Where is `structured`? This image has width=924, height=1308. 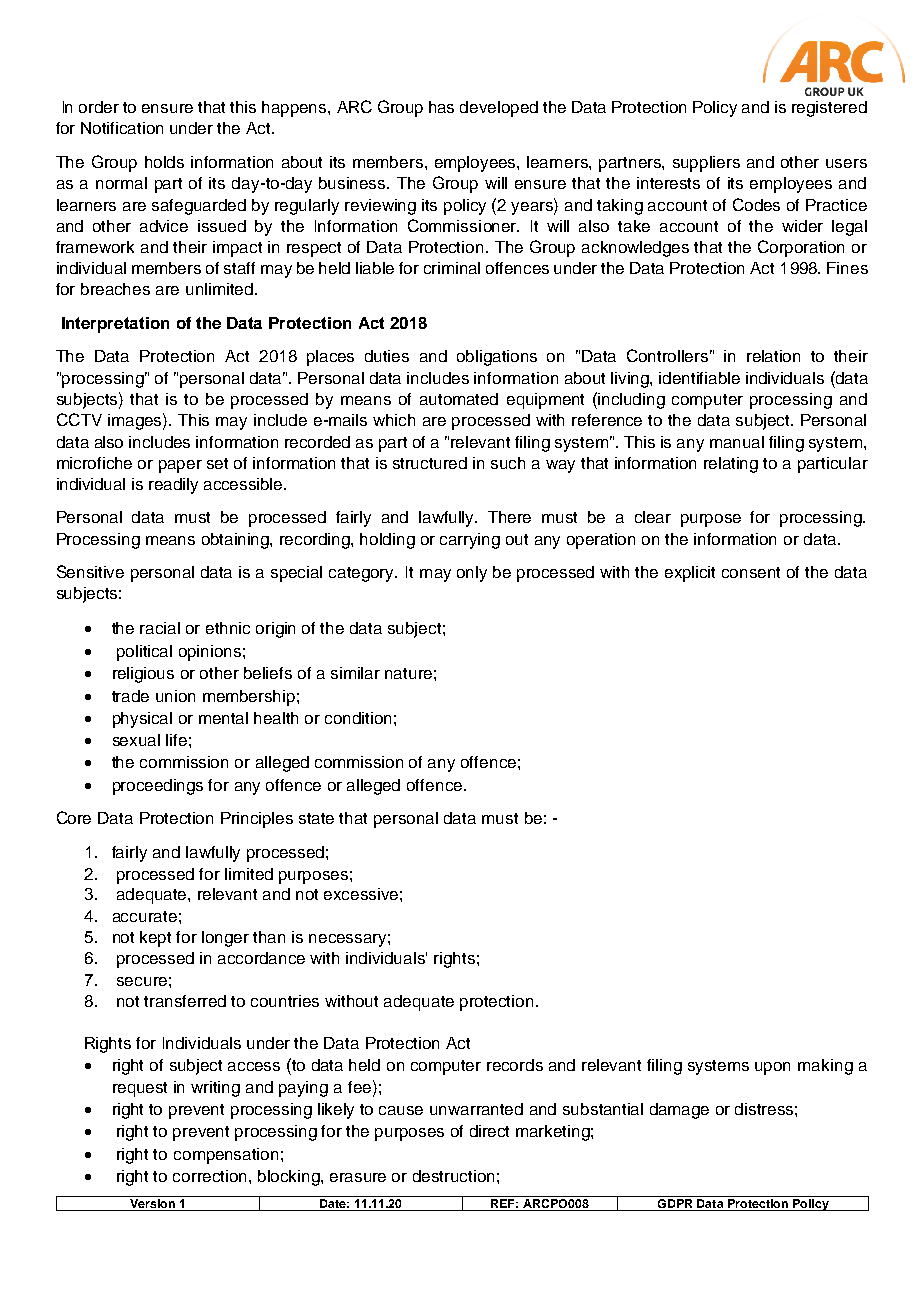
structured is located at coordinates (430, 463).
